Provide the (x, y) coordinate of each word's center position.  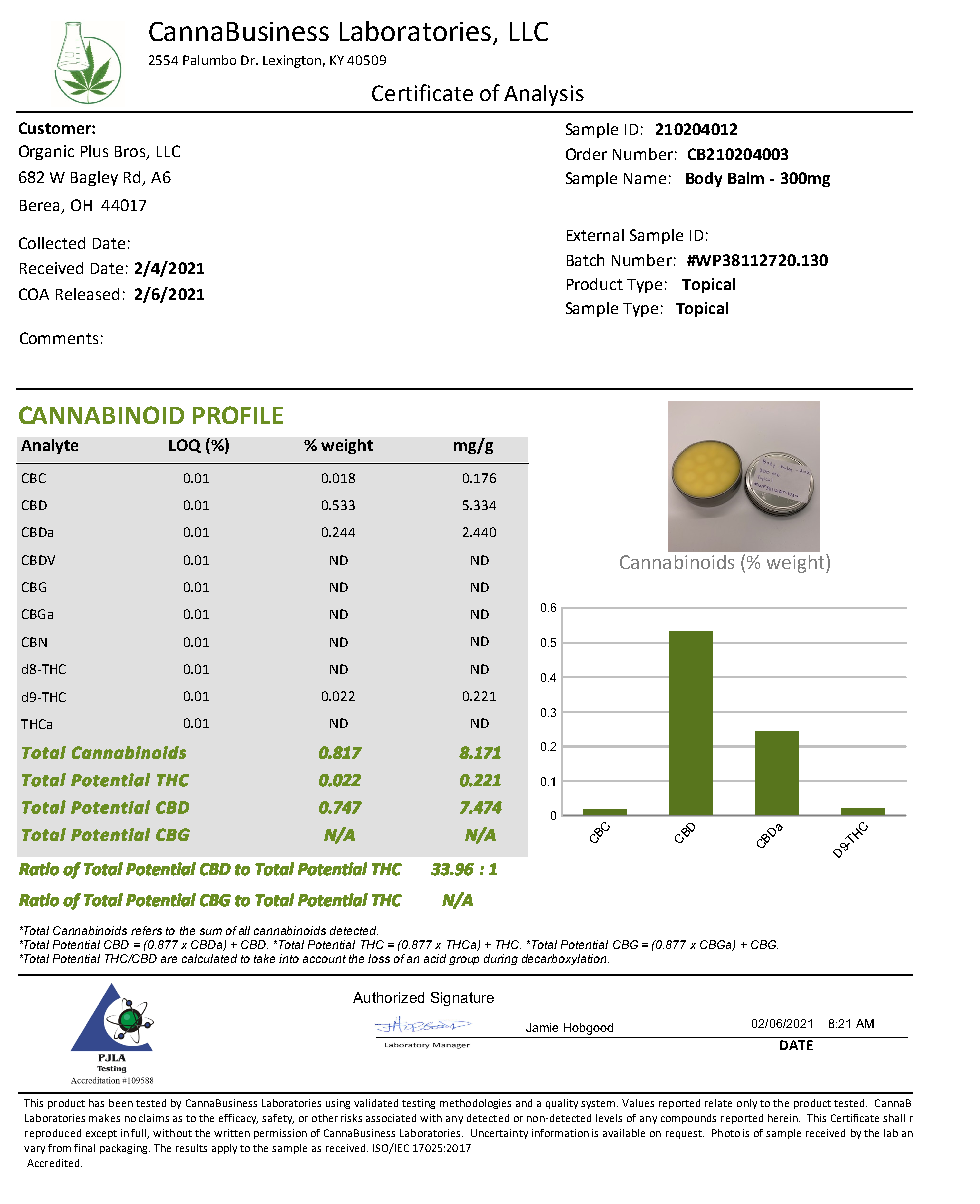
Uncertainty (499, 1134)
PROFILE (238, 415)
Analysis (544, 95)
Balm (746, 178)
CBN (34, 642)
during (501, 959)
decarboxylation (565, 959)
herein (784, 1118)
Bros (131, 153)
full (140, 1134)
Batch (585, 260)
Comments (59, 338)
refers (146, 930)
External (595, 235)
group (464, 960)
